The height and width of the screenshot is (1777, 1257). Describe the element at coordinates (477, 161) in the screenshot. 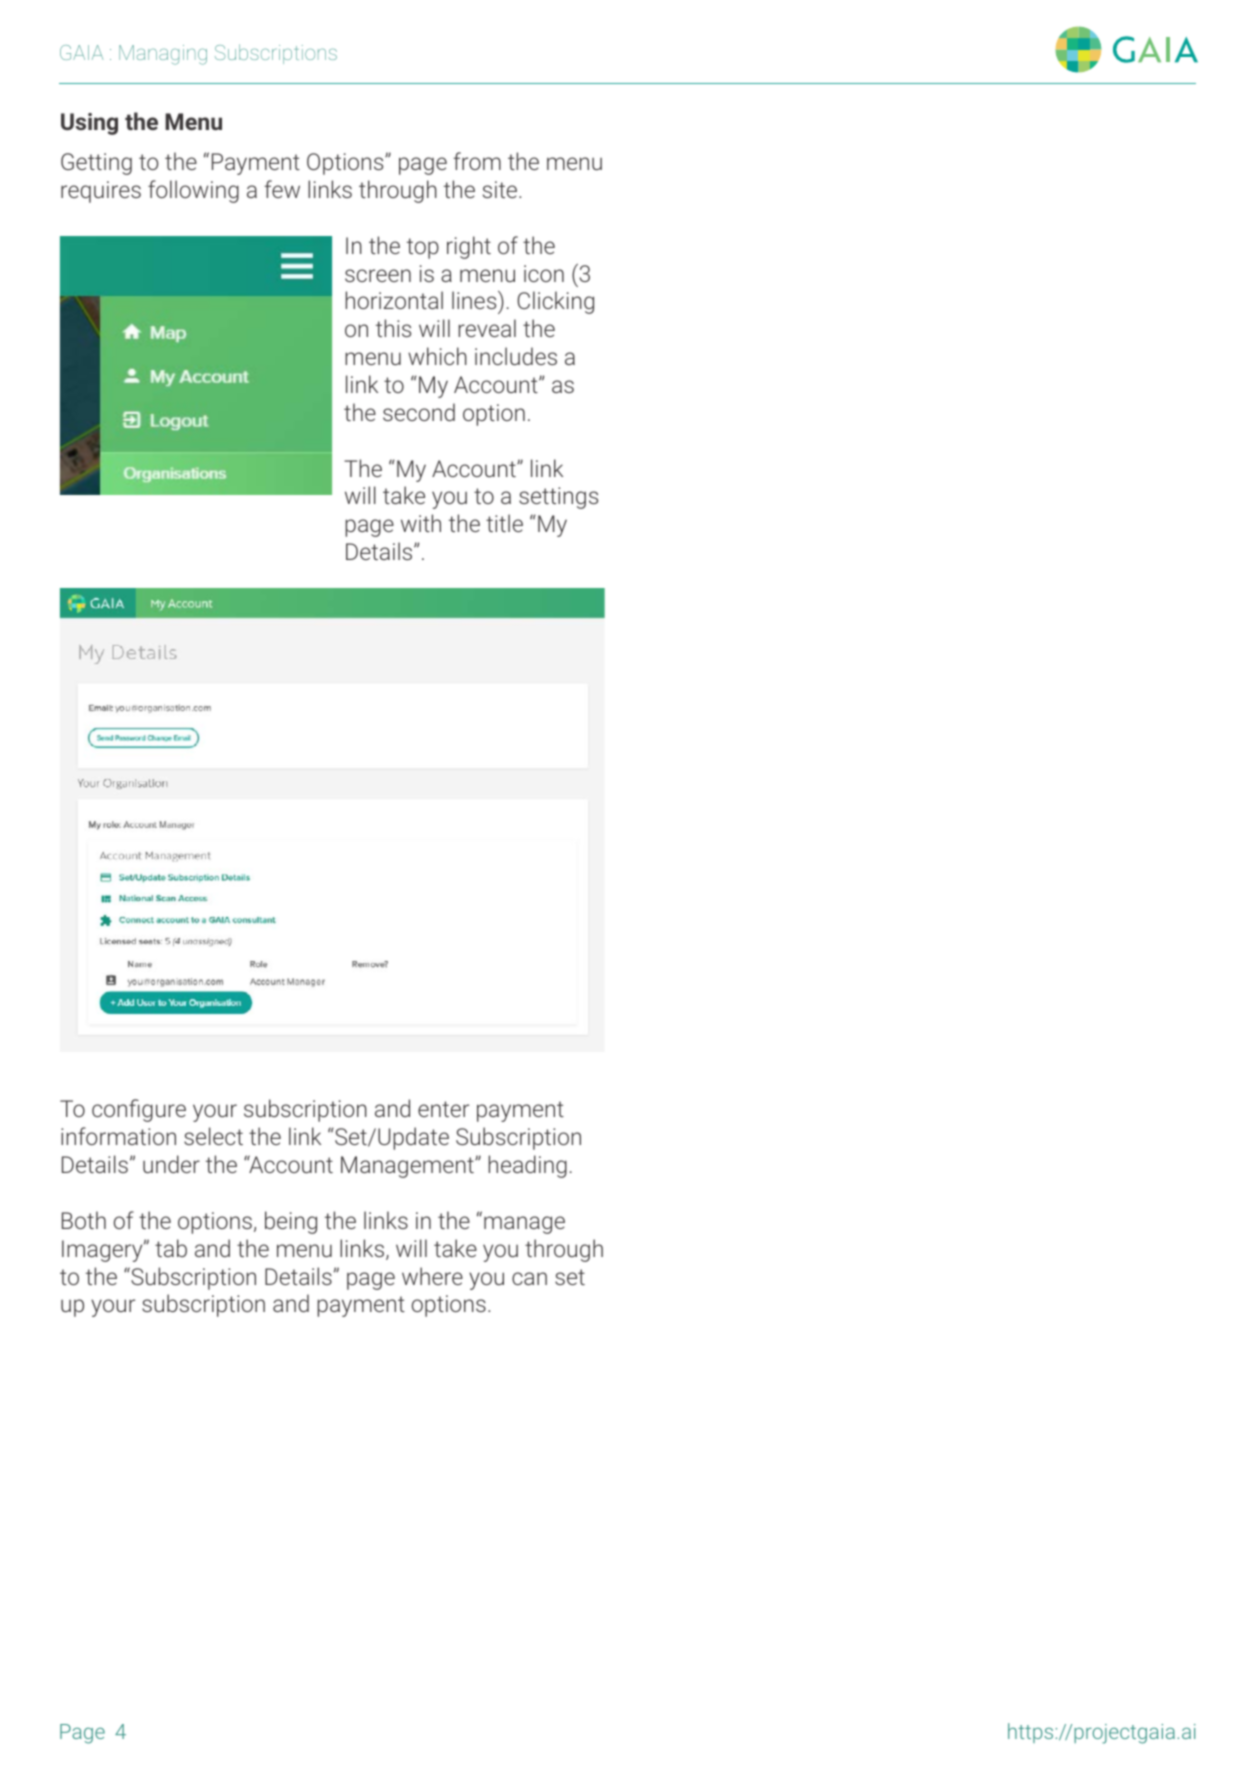

I see `from` at that location.
